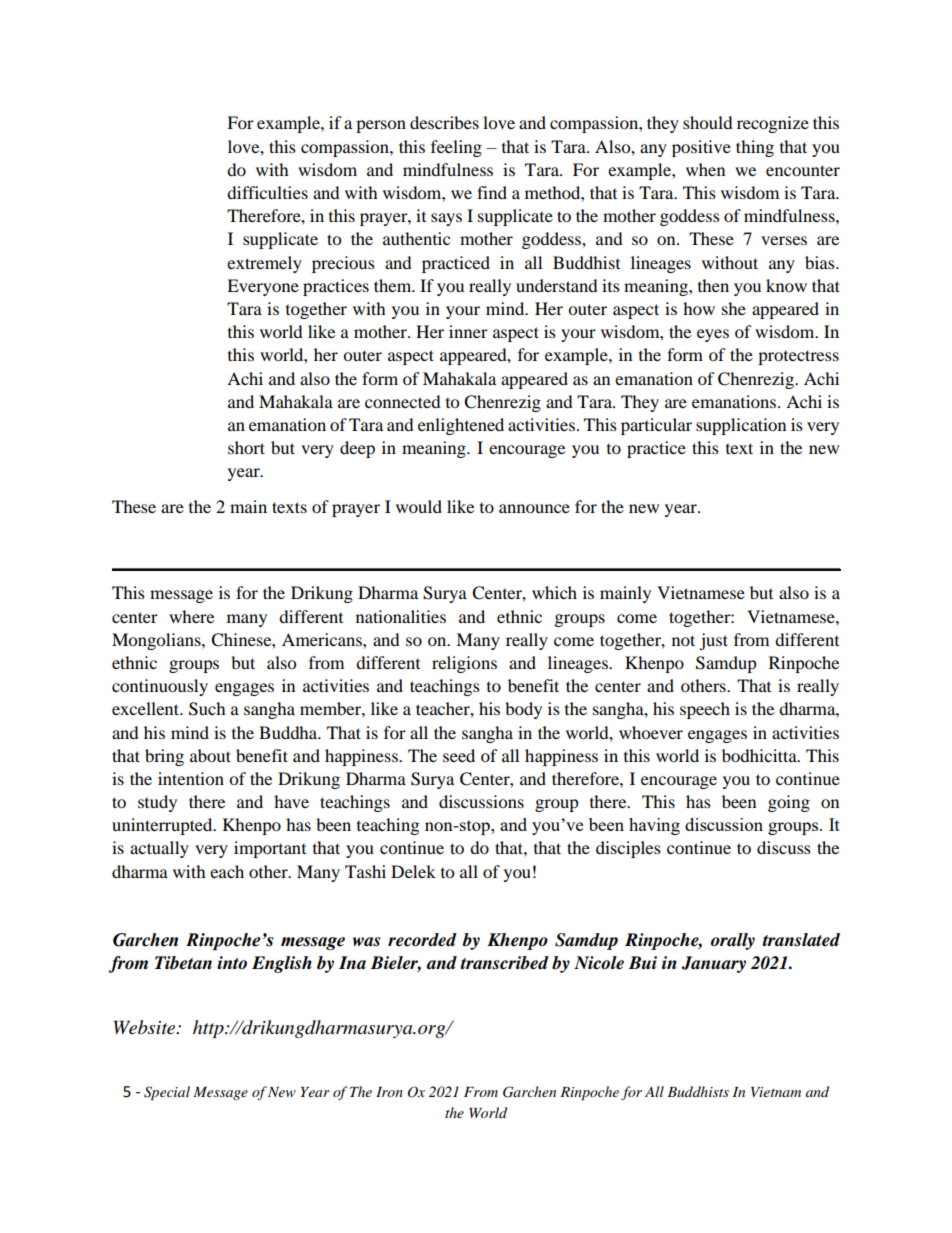 The height and width of the page is (1233, 952). What do you see at coordinates (554, 592) in the page?
I see `which` at bounding box center [554, 592].
